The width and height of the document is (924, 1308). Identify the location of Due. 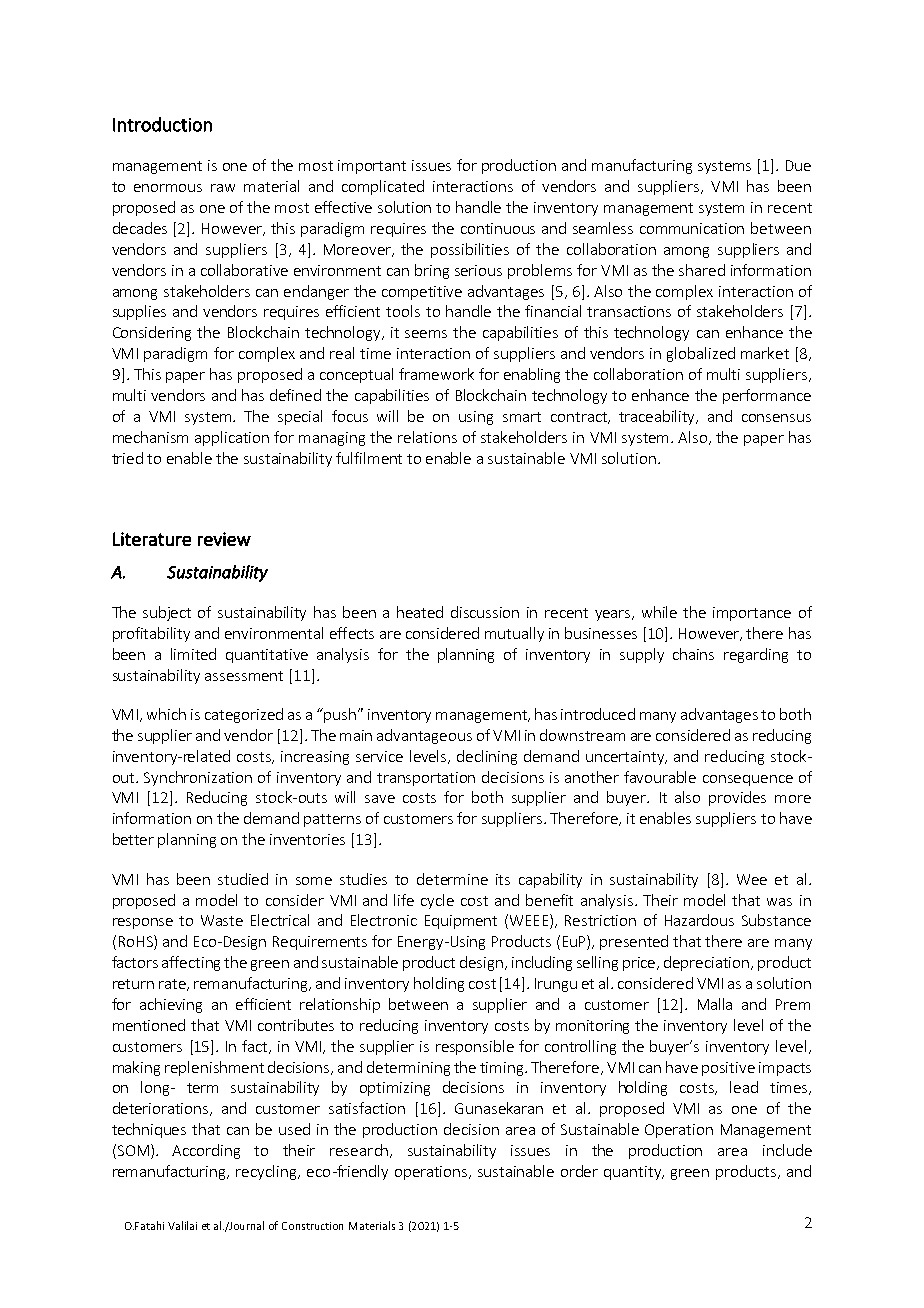
(798, 165).
